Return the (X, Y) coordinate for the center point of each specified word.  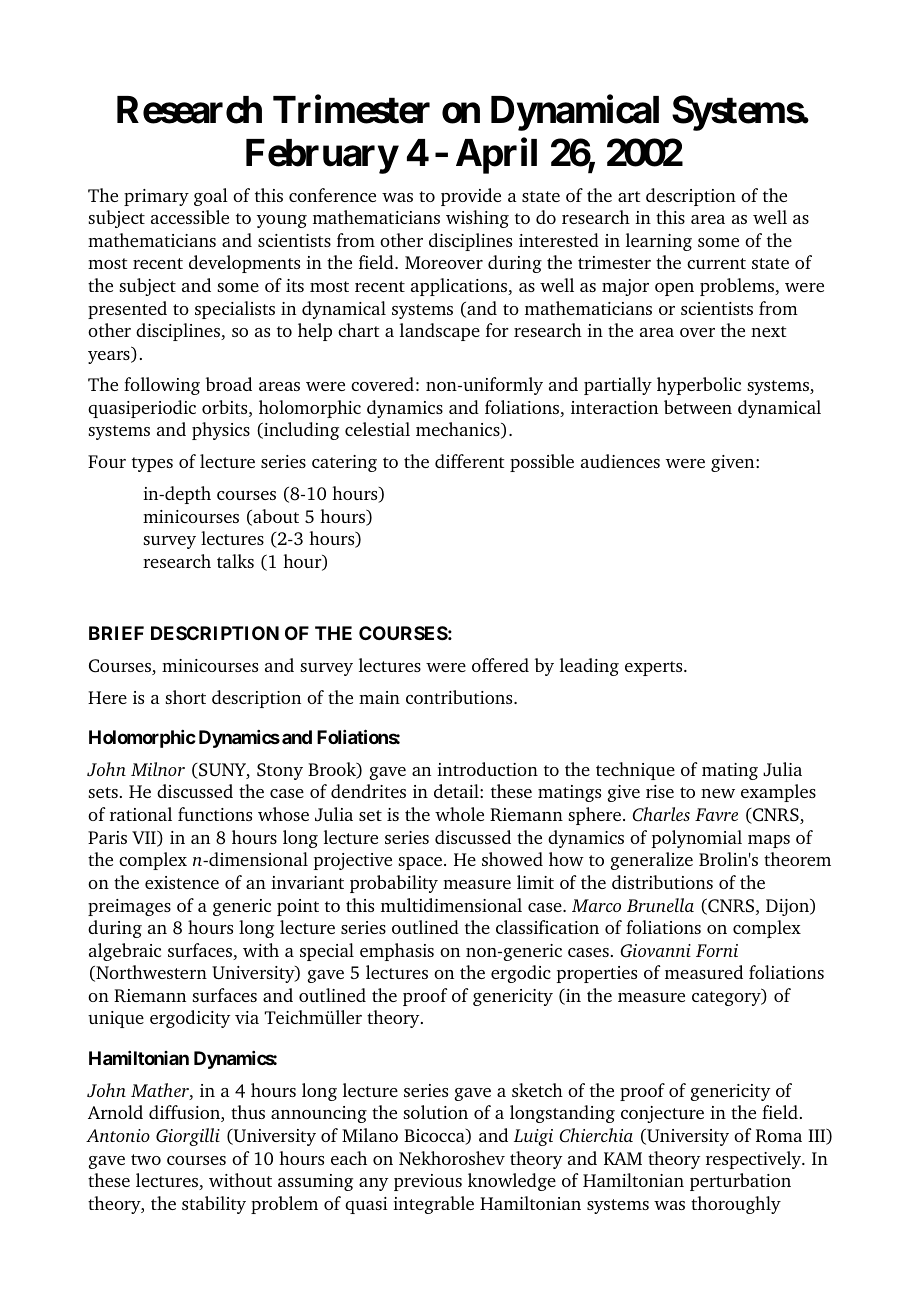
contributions (460, 697)
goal (211, 197)
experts (655, 668)
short (185, 697)
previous (428, 1182)
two (146, 1159)
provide (471, 197)
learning (659, 242)
